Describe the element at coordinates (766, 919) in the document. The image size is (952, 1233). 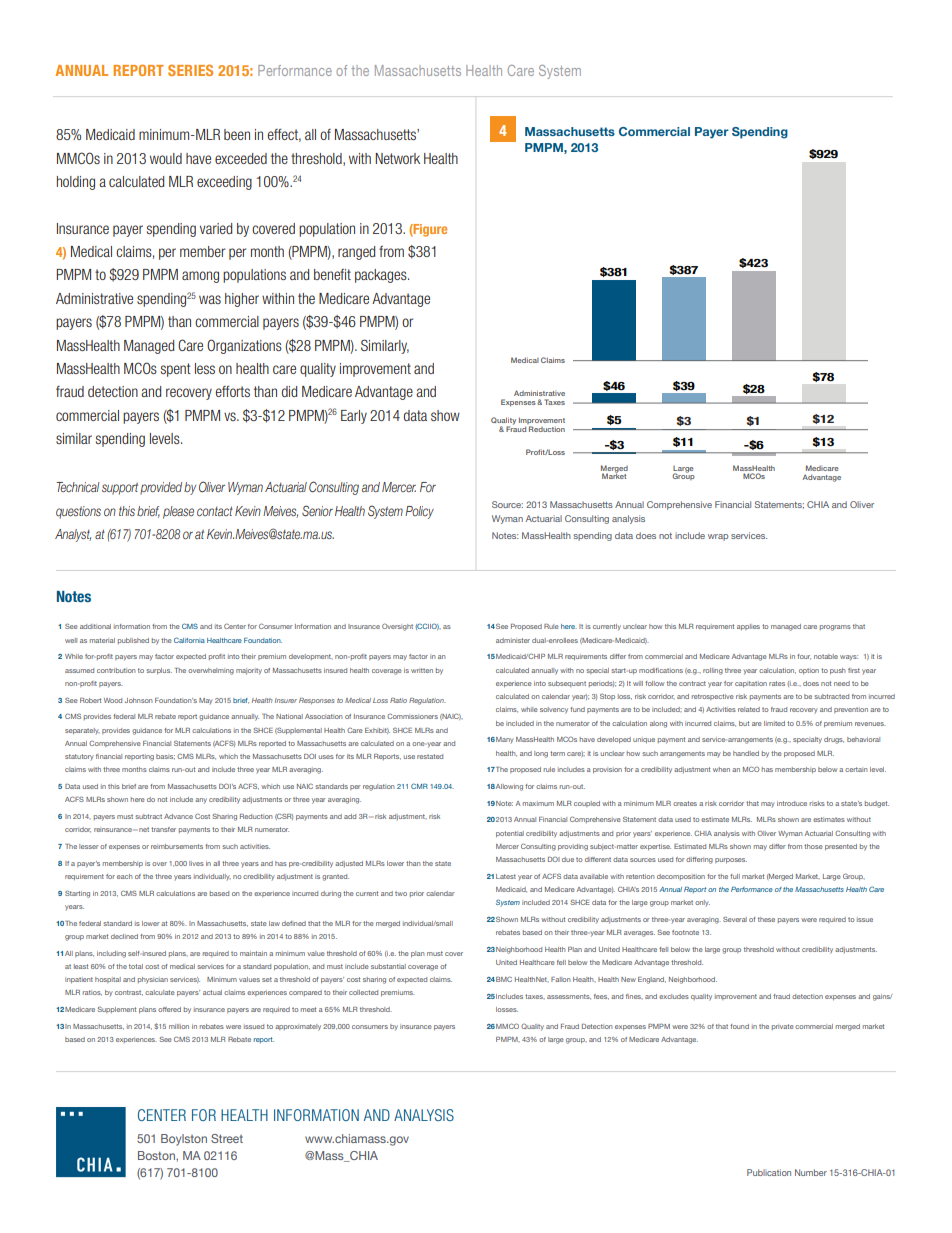
I see `these` at that location.
